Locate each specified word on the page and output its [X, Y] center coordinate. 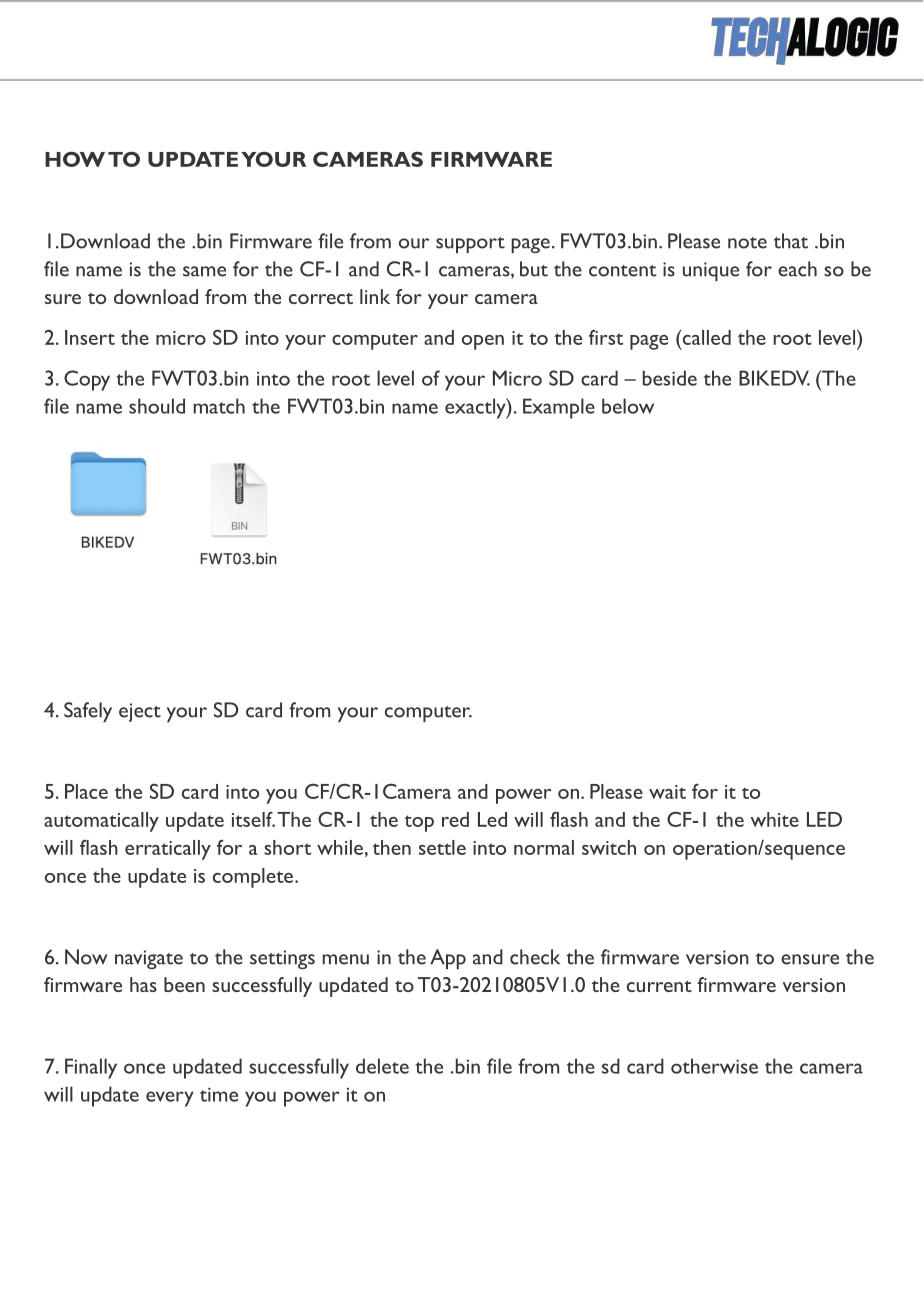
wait [667, 792]
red [455, 819]
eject [140, 712]
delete [382, 1066]
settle [442, 847]
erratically [168, 850]
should [157, 406]
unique [711, 271]
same [204, 271]
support [470, 245]
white [774, 819]
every [170, 1099]
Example [559, 408]
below [628, 406]
